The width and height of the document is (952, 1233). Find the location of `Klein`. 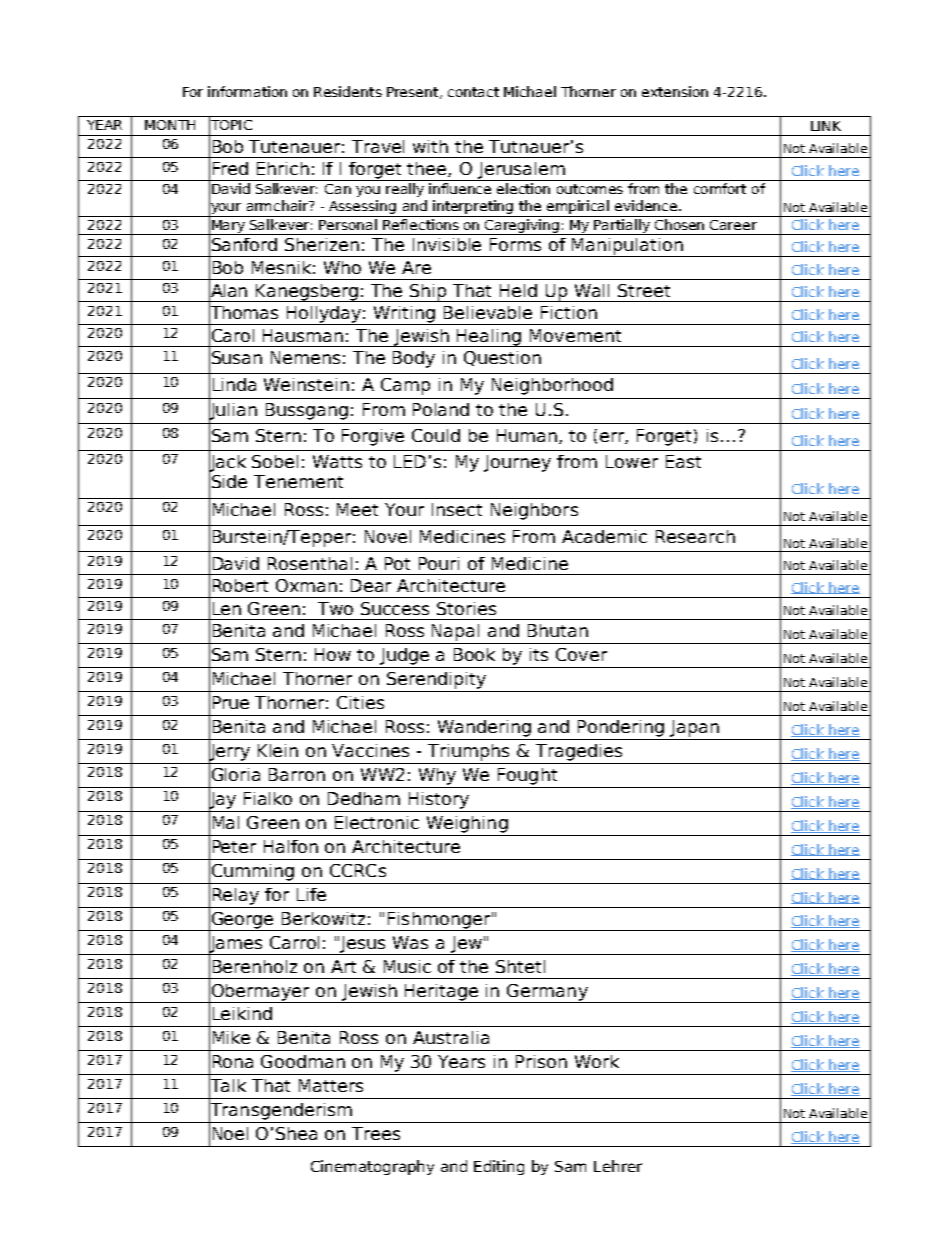

Klein is located at coordinates (278, 750).
